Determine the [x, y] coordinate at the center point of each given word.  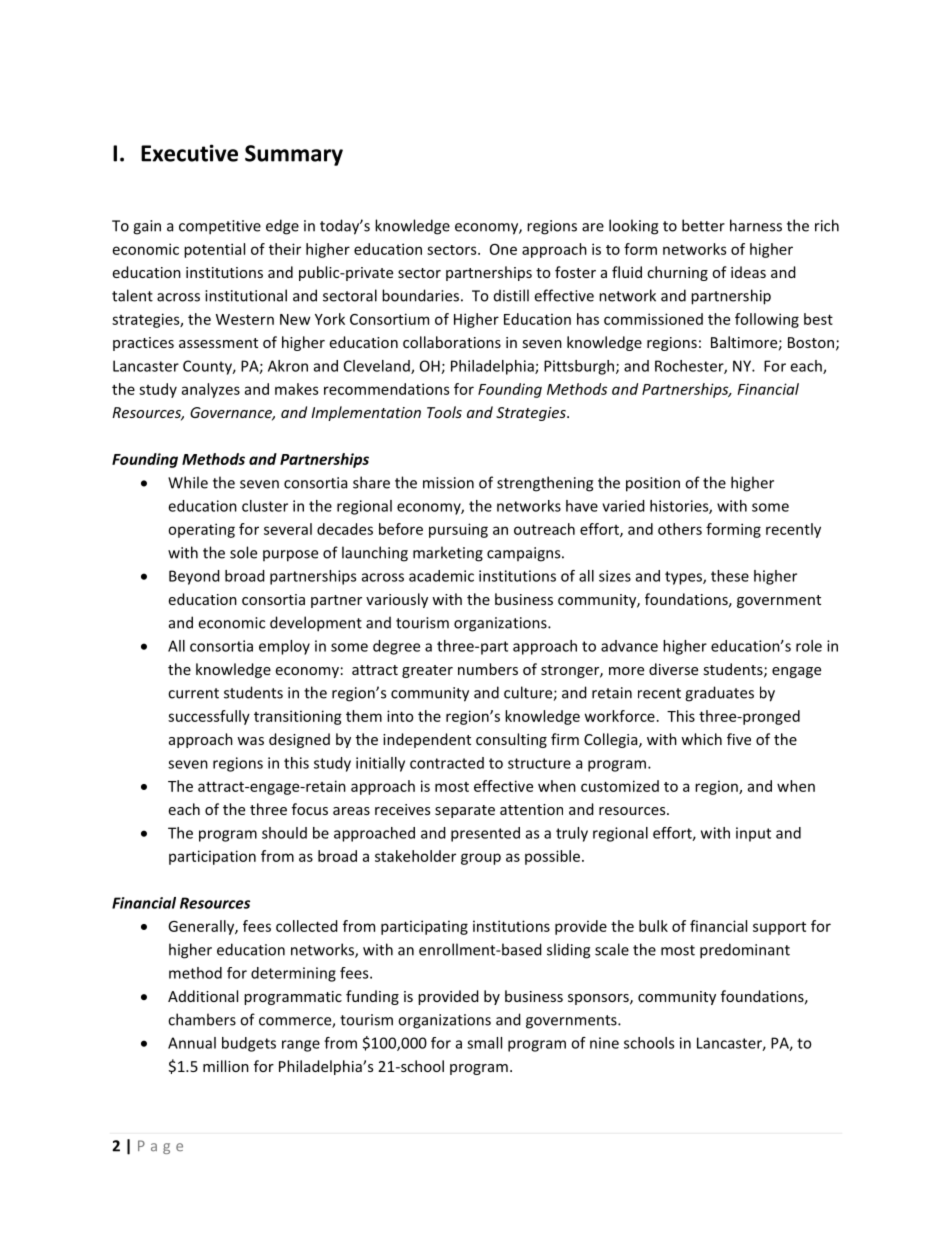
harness [756, 225]
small [484, 1043]
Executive [189, 153]
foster [575, 272]
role [809, 646]
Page [160, 1147]
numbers [488, 669]
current [193, 693]
